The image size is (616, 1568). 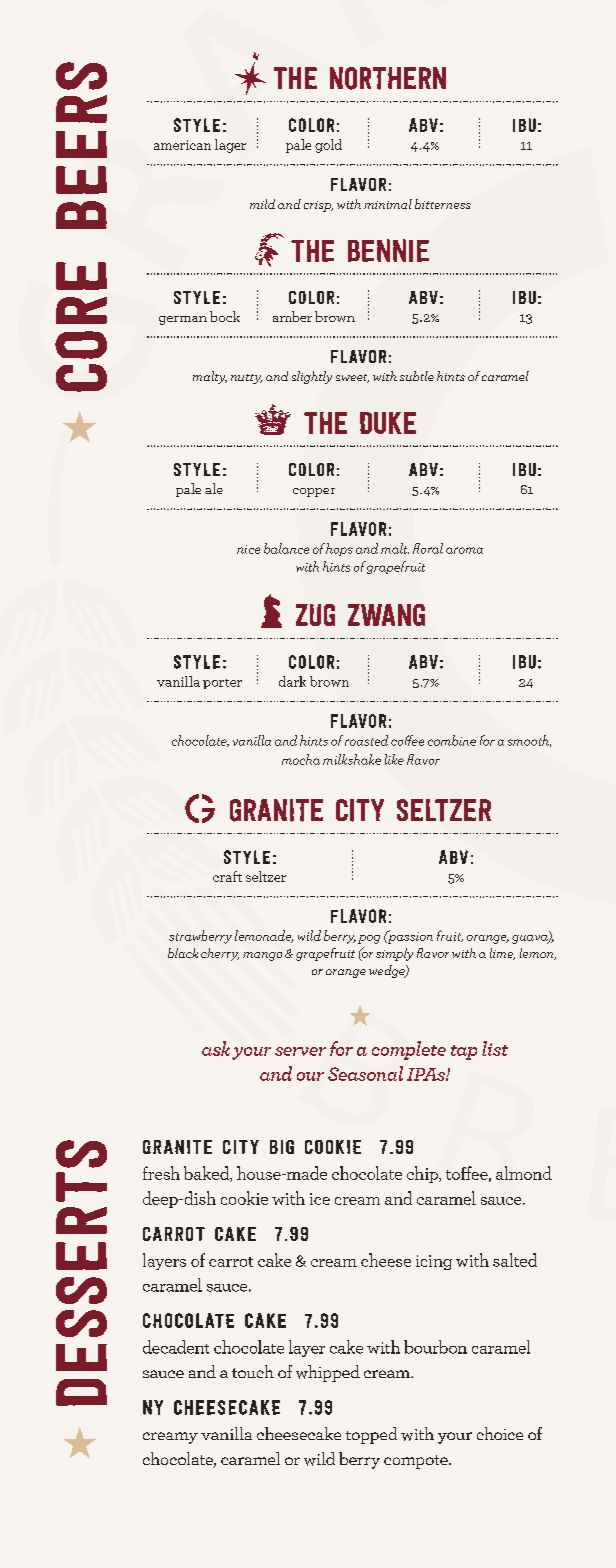 What do you see at coordinates (443, 204) in the screenshot?
I see `bitterness` at bounding box center [443, 204].
